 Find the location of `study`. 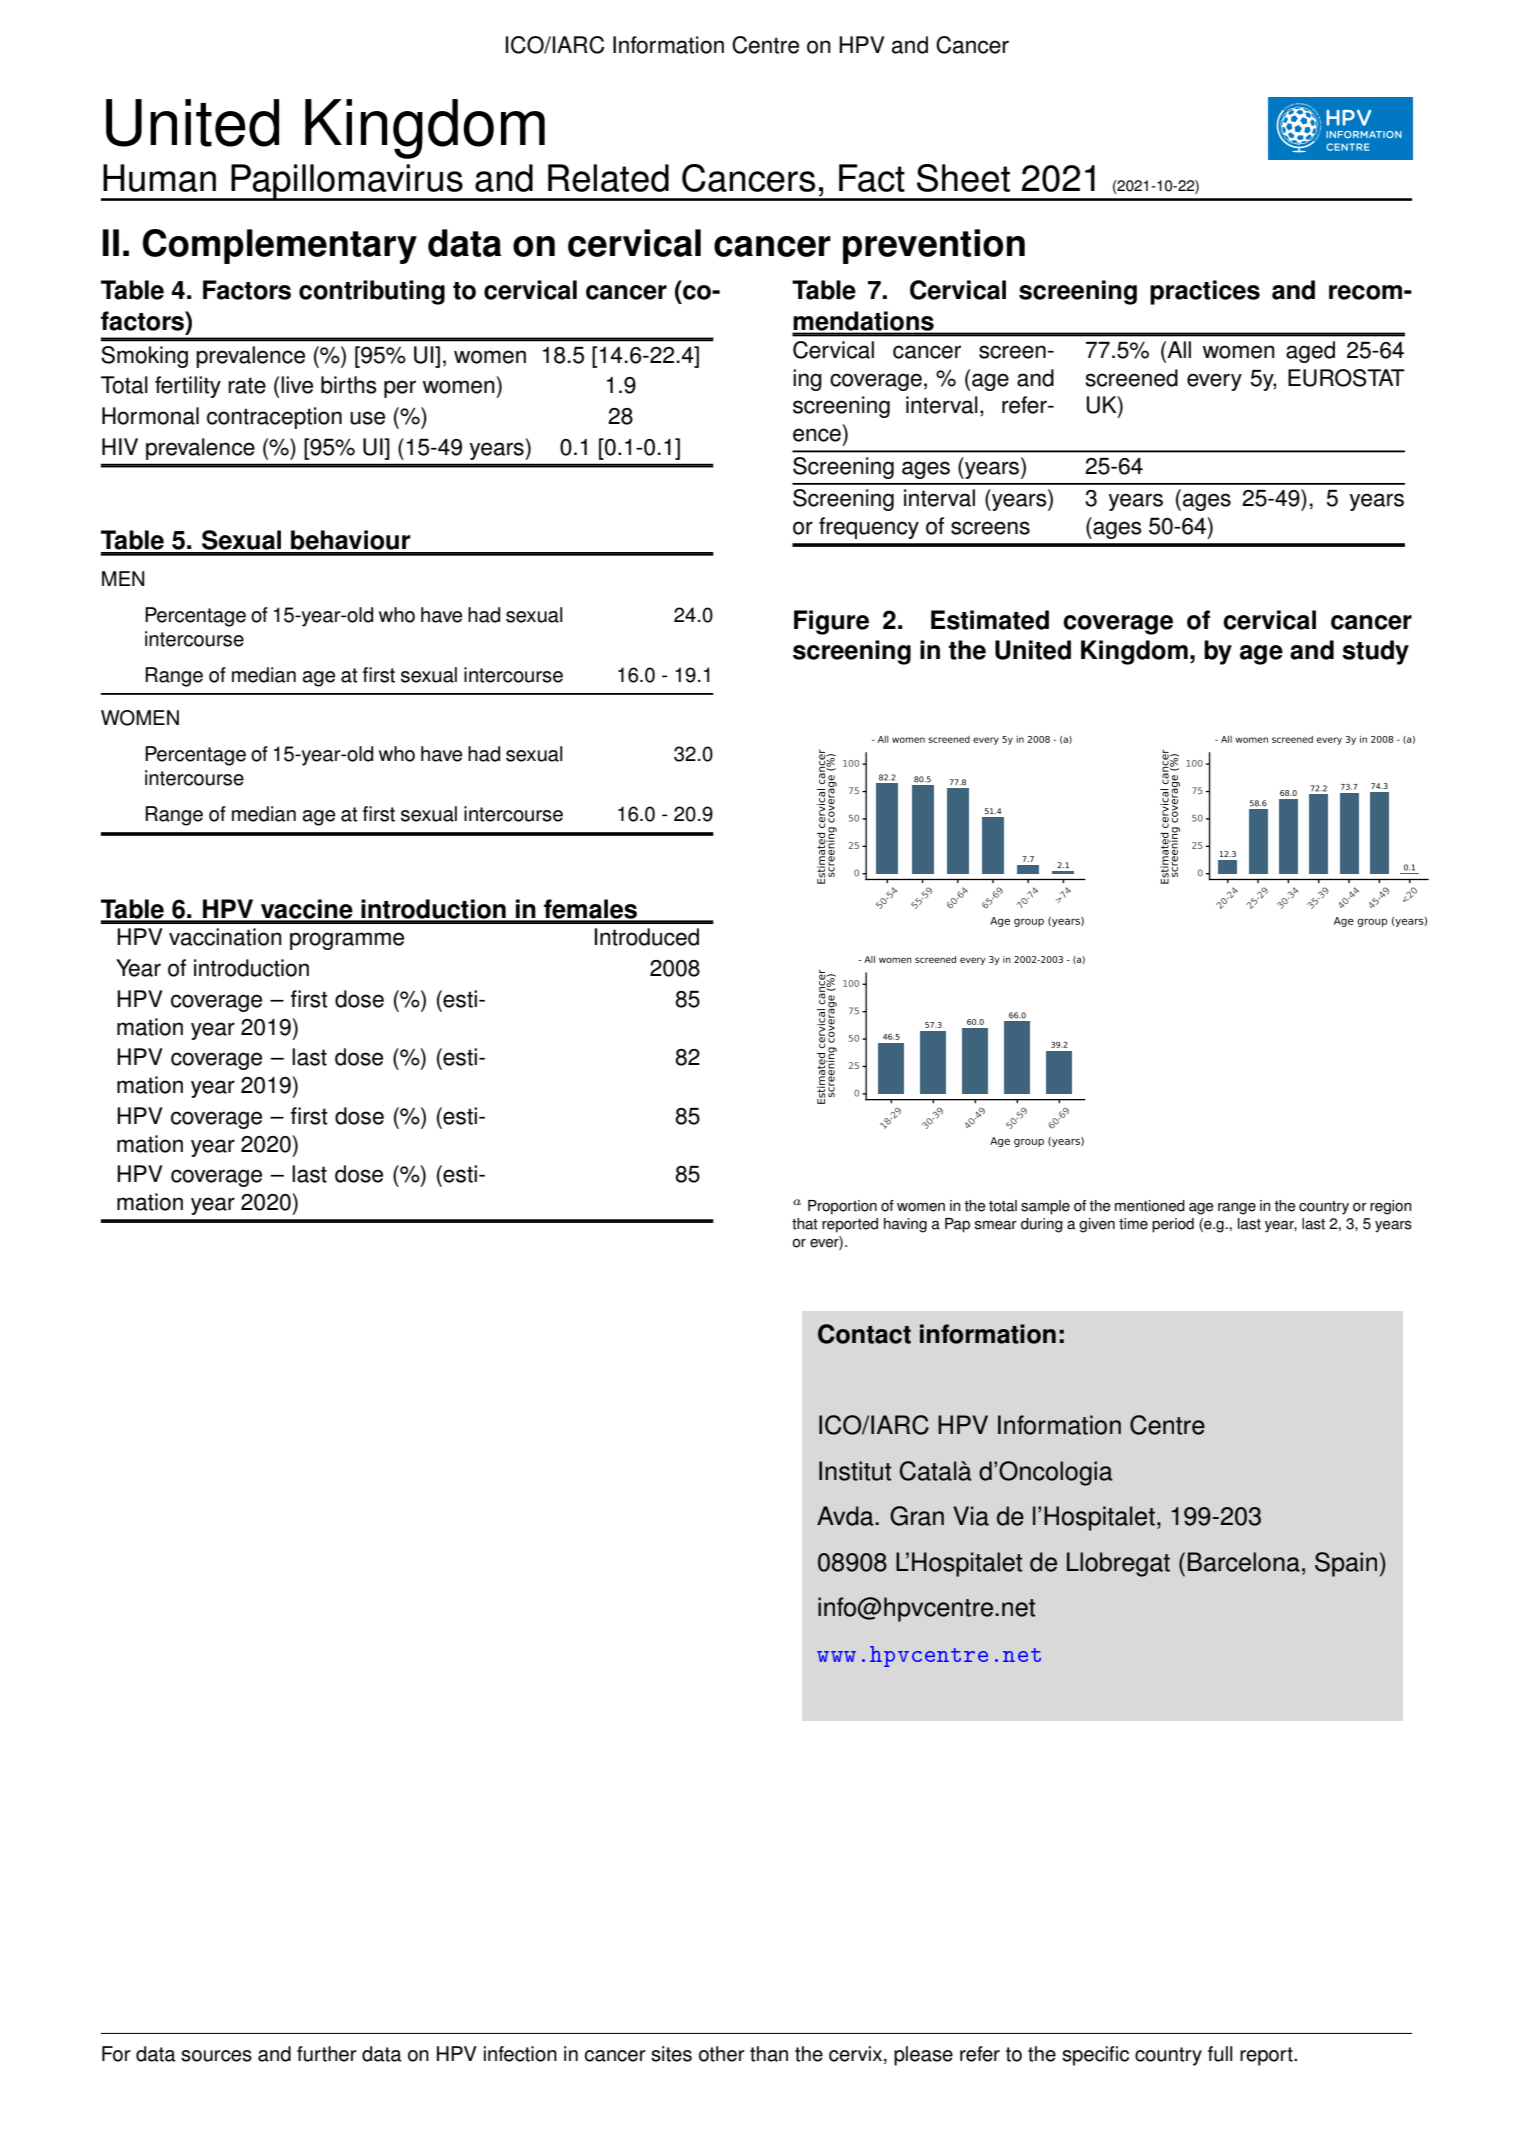

study is located at coordinates (1375, 652).
